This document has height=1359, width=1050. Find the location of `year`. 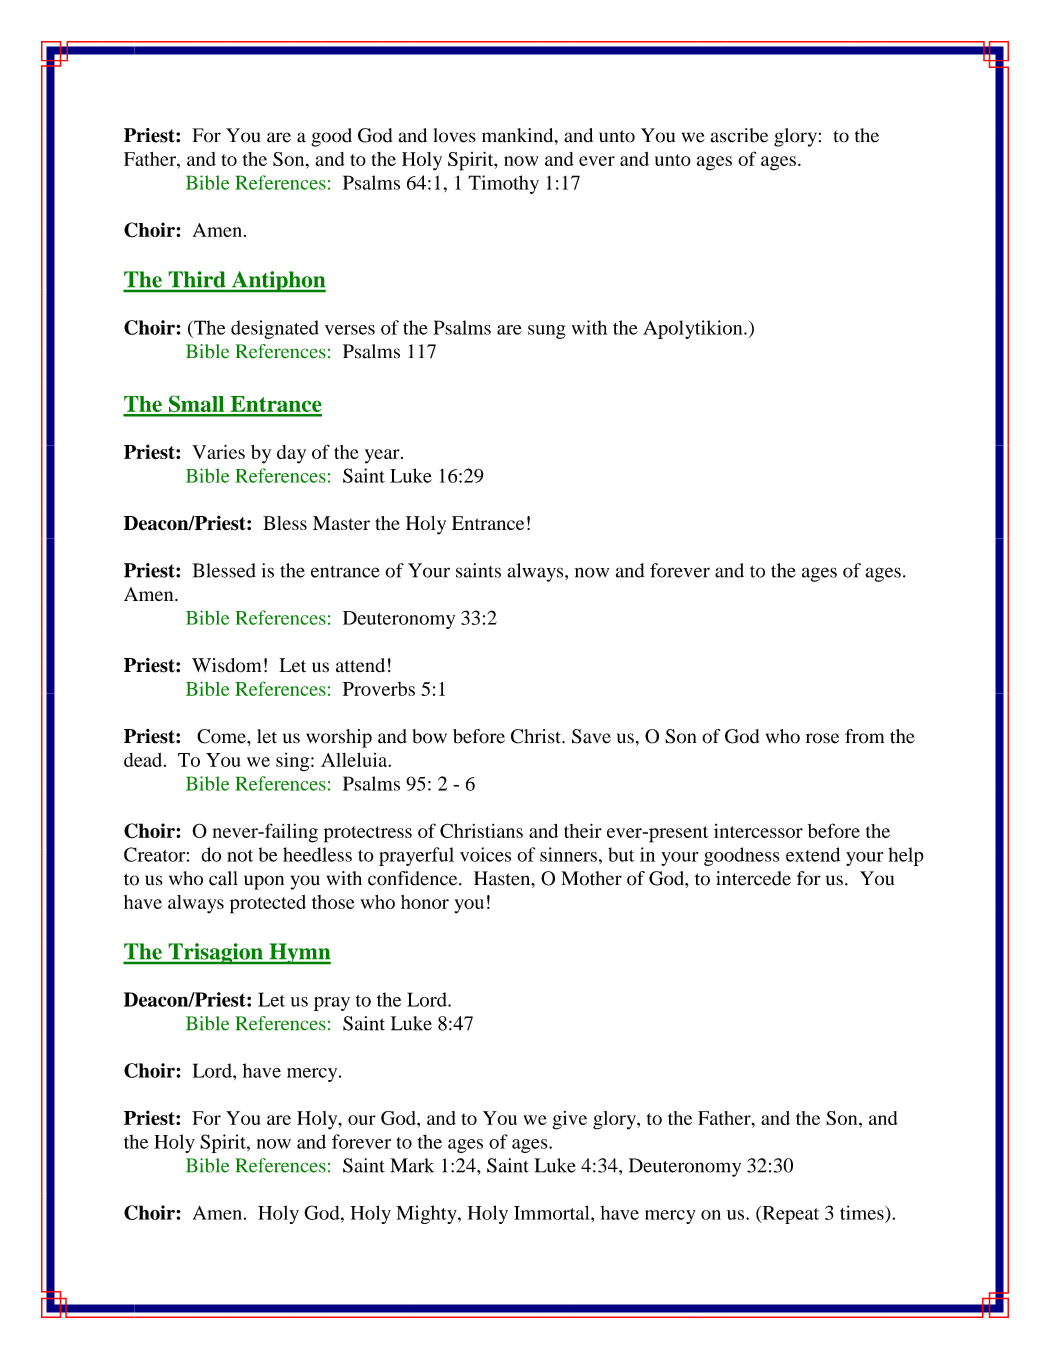

year is located at coordinates (383, 456).
